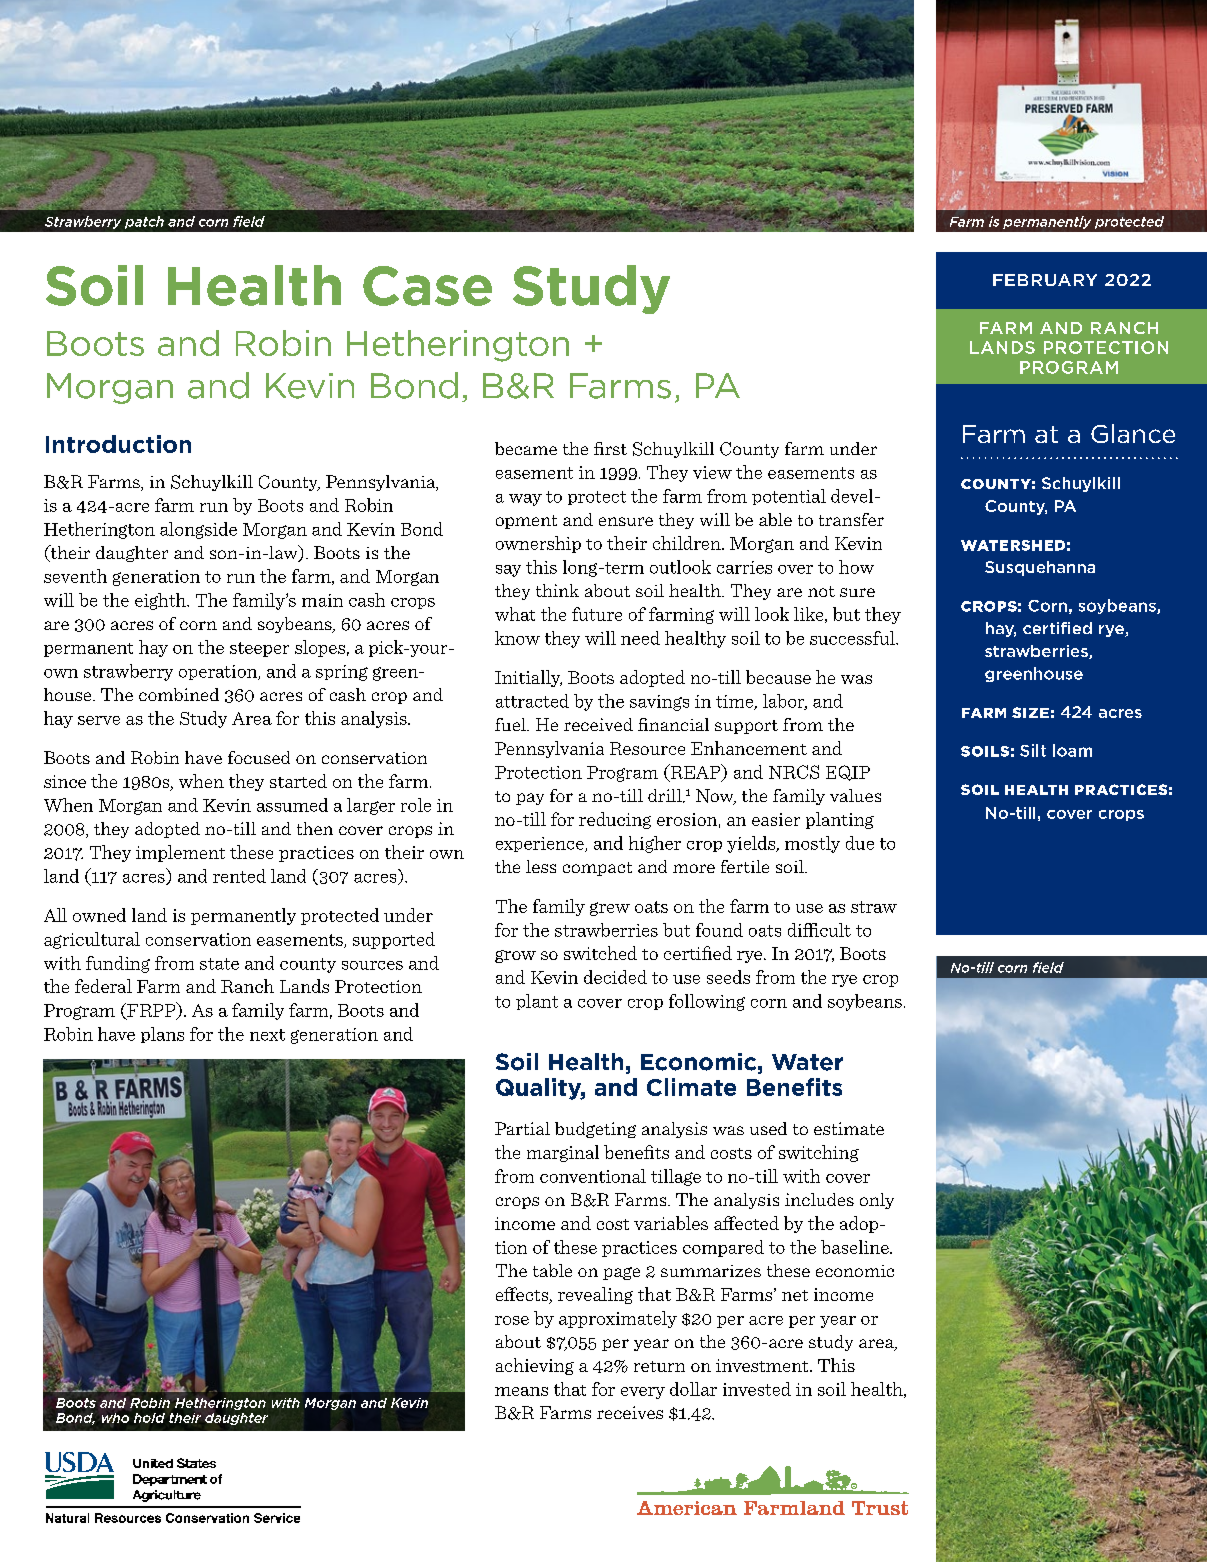 The width and height of the screenshot is (1207, 1562). Describe the element at coordinates (1033, 750) in the screenshot. I see `Silt` at that location.
